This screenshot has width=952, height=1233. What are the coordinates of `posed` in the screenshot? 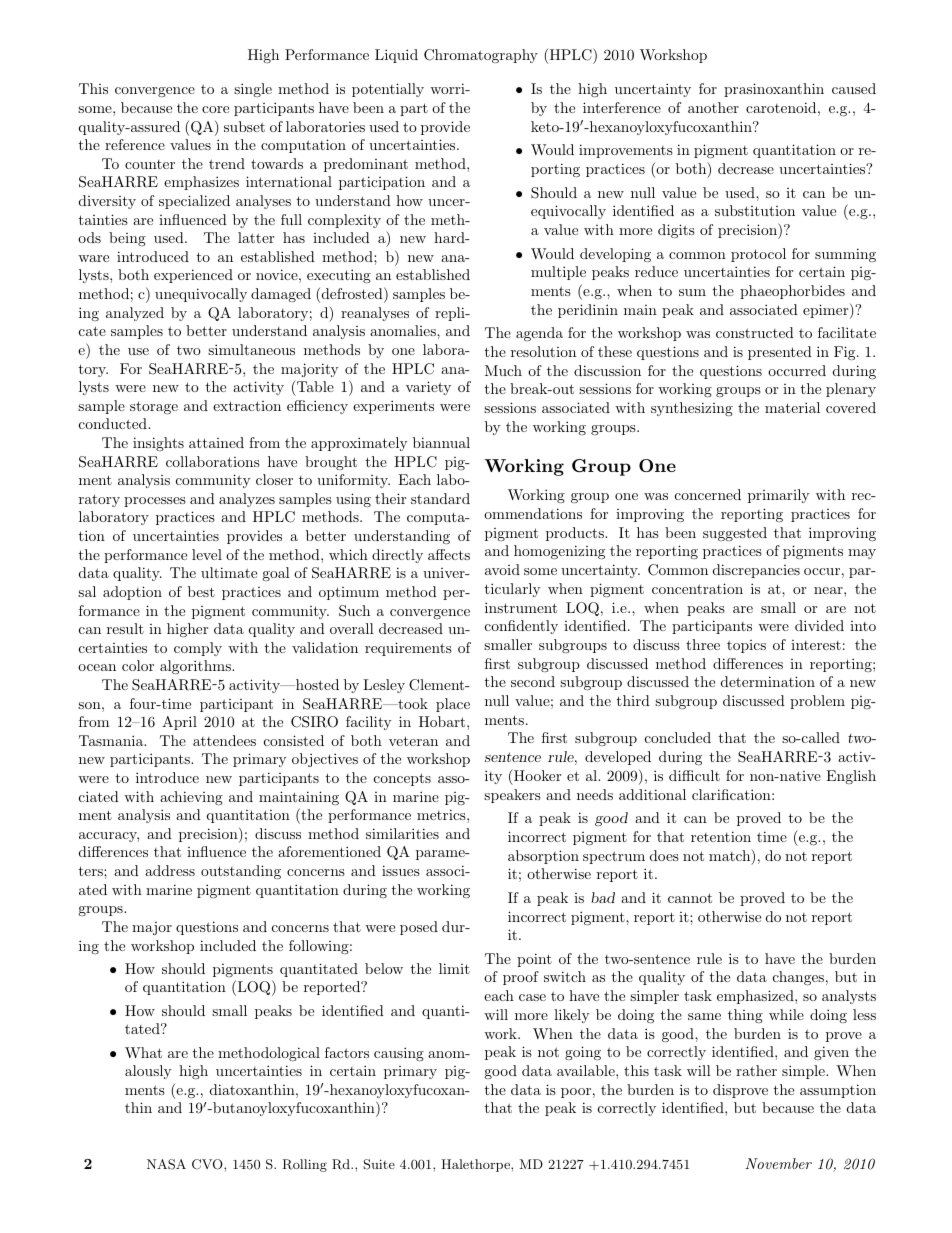 It's located at (419, 928).
